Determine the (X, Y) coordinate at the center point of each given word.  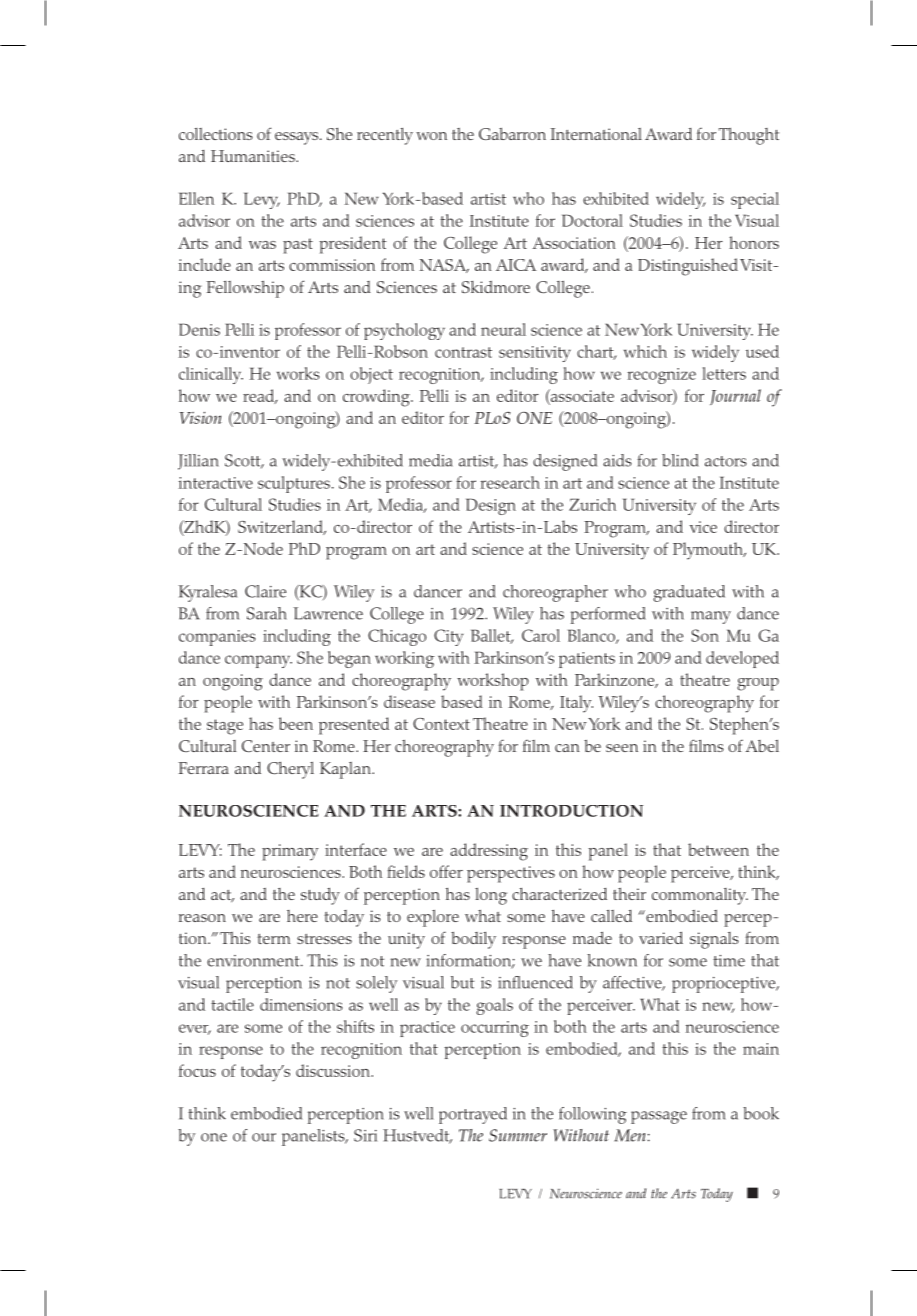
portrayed (473, 1115)
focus (197, 1070)
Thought (749, 136)
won (431, 136)
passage (659, 1117)
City (448, 637)
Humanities (254, 156)
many (711, 617)
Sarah (267, 613)
